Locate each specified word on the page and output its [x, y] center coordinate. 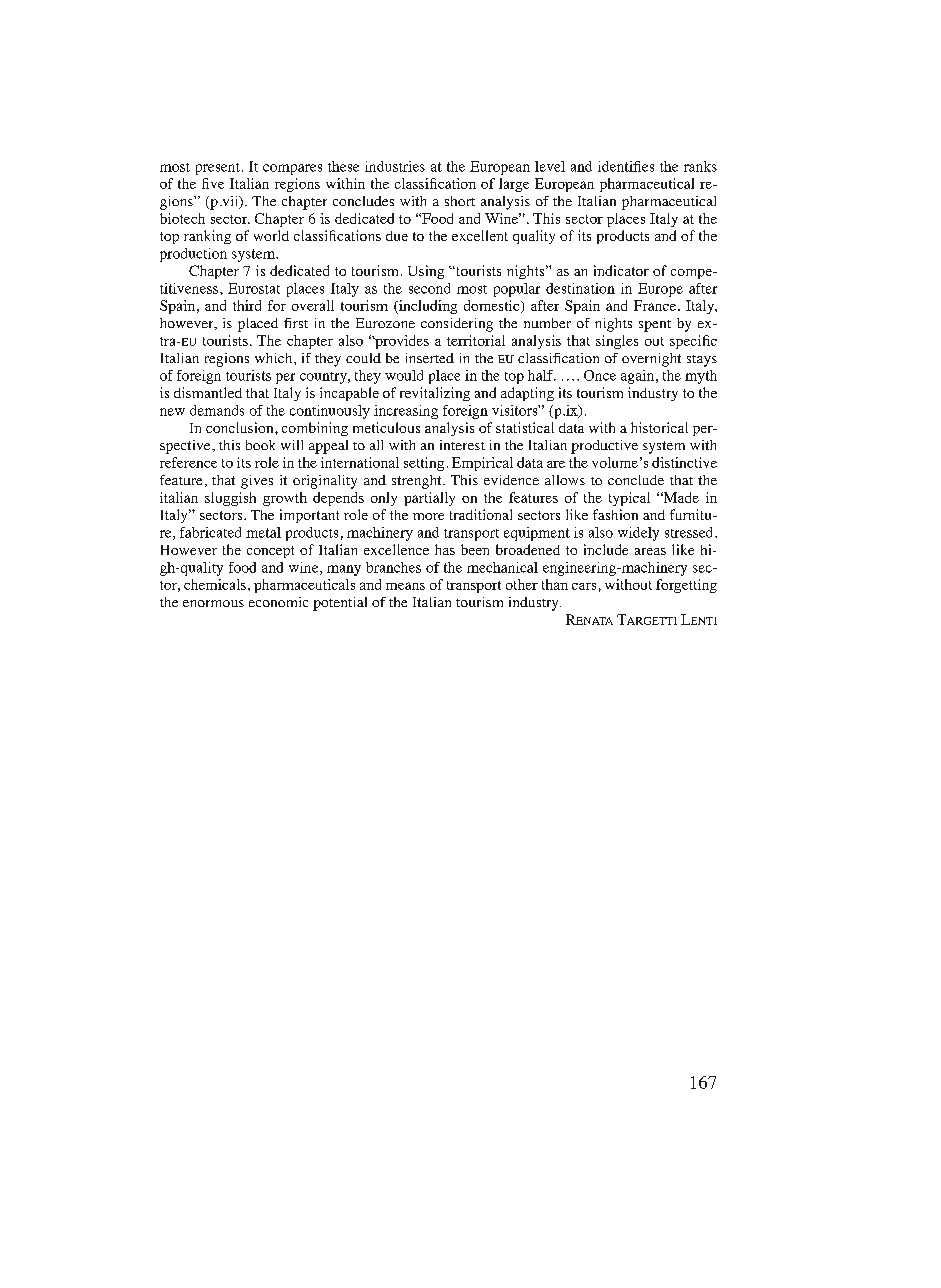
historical [659, 427]
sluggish [230, 499]
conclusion [241, 427]
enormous [213, 603]
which [275, 358]
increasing [406, 412]
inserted [430, 358]
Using [426, 272]
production [193, 255]
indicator [621, 270]
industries [395, 166]
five [213, 183]
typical [629, 499]
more [428, 516]
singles [617, 342]
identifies [626, 166]
